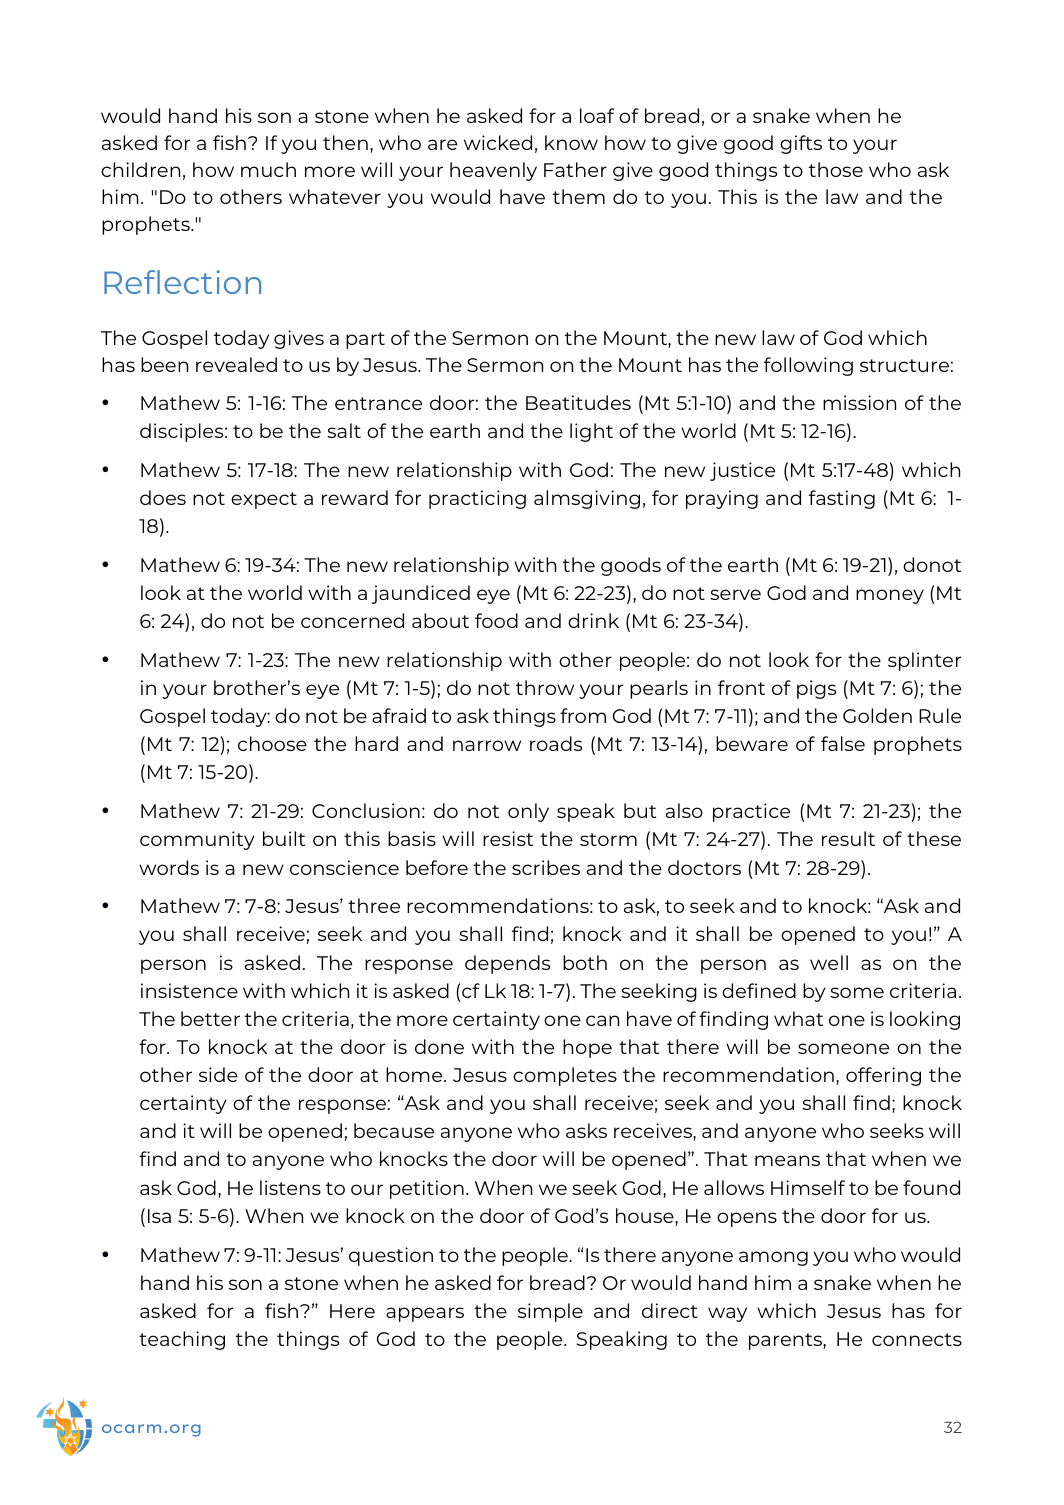  I want to click on mission, so click(859, 402).
